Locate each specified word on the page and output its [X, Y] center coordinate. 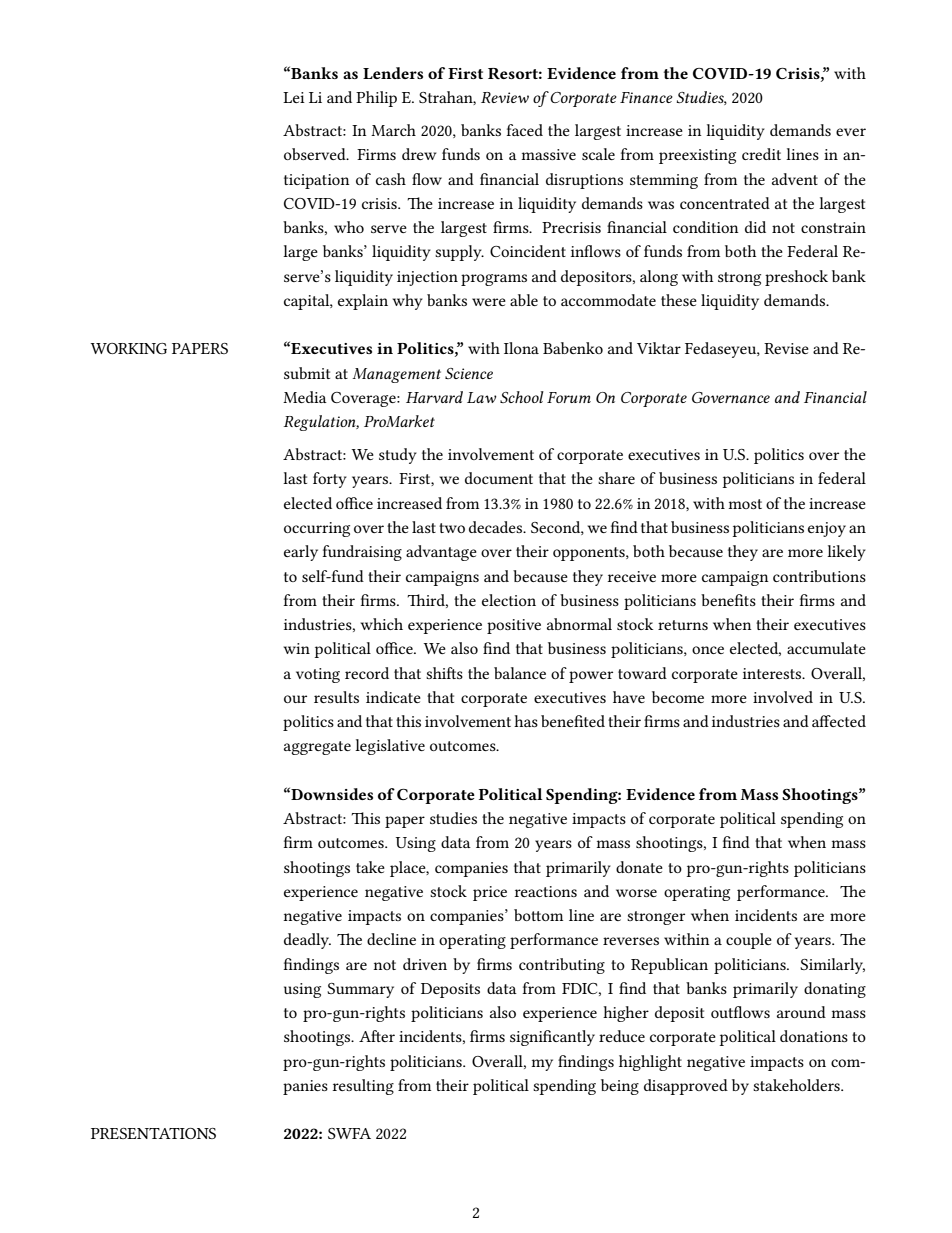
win [297, 648]
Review [505, 97]
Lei [294, 97]
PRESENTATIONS [153, 1133]
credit [761, 154]
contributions [819, 576]
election [509, 600]
